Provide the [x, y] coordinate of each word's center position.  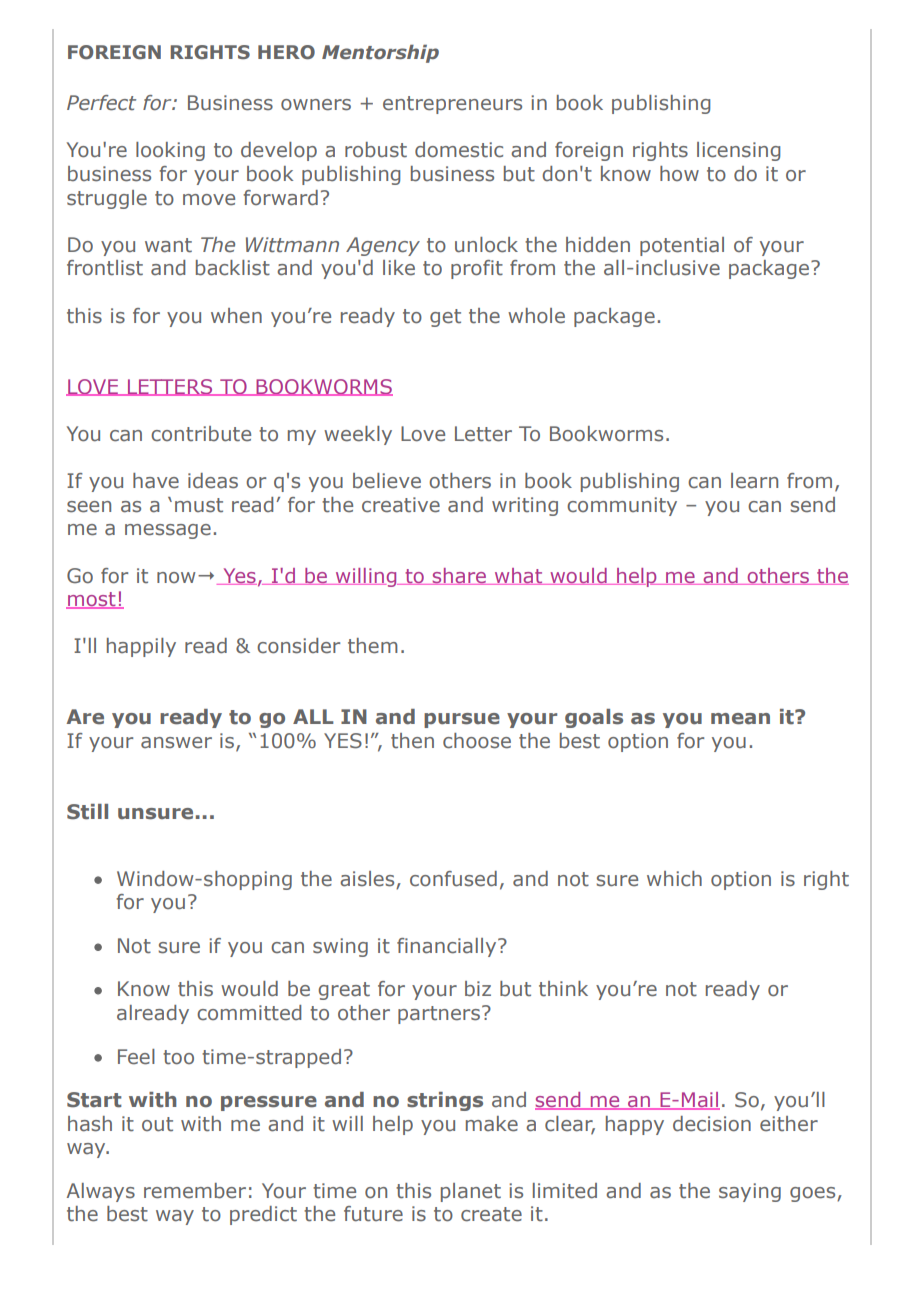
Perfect [101, 103]
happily [141, 647]
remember [195, 1191]
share [460, 576]
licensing [738, 151]
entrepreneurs [452, 105]
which [674, 879]
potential [682, 246]
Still [87, 812]
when [236, 316]
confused [453, 879]
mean [740, 719]
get [445, 318]
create [491, 1214]
